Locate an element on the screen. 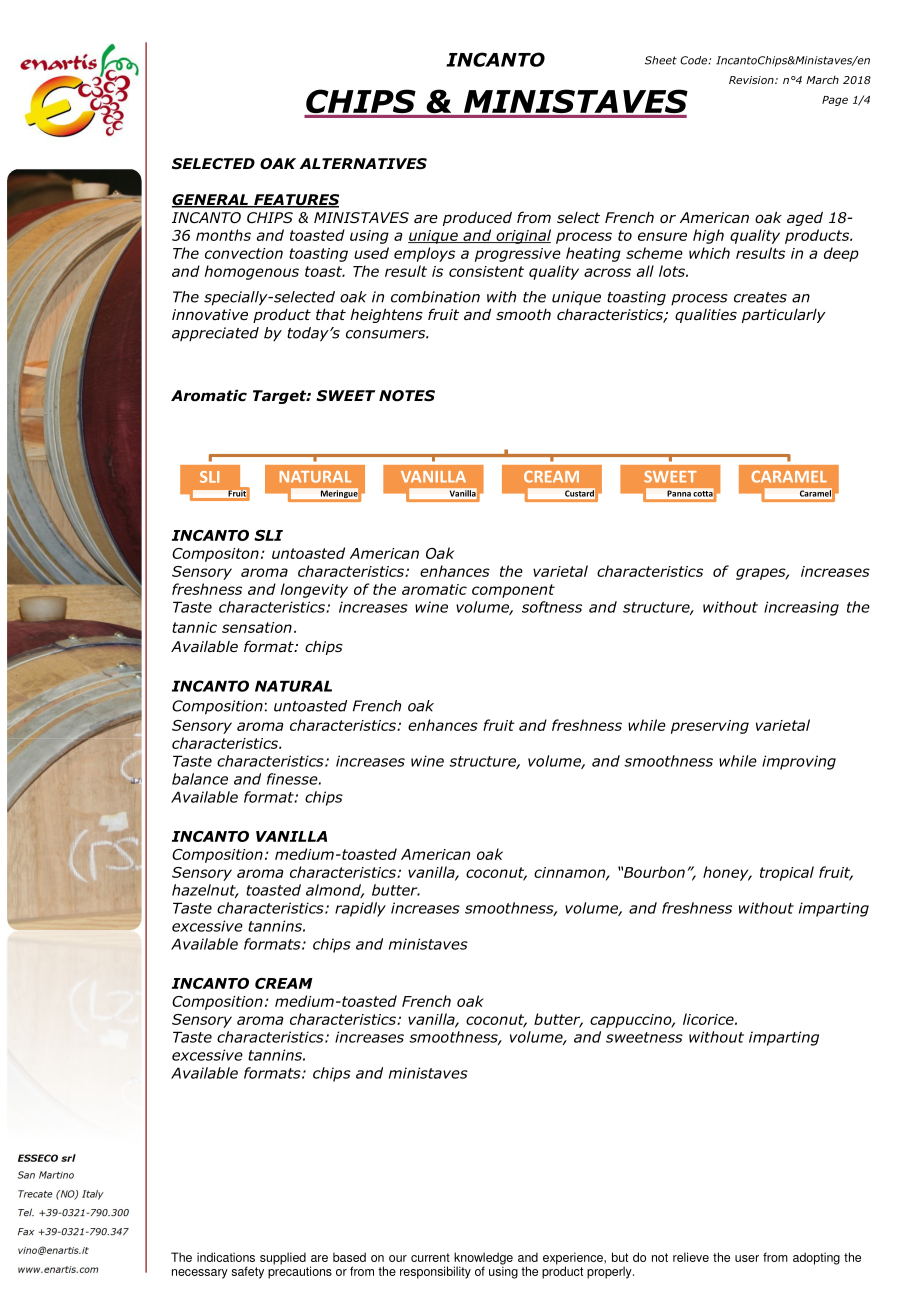 This screenshot has height=1308, width=924. balance is located at coordinates (200, 779).
